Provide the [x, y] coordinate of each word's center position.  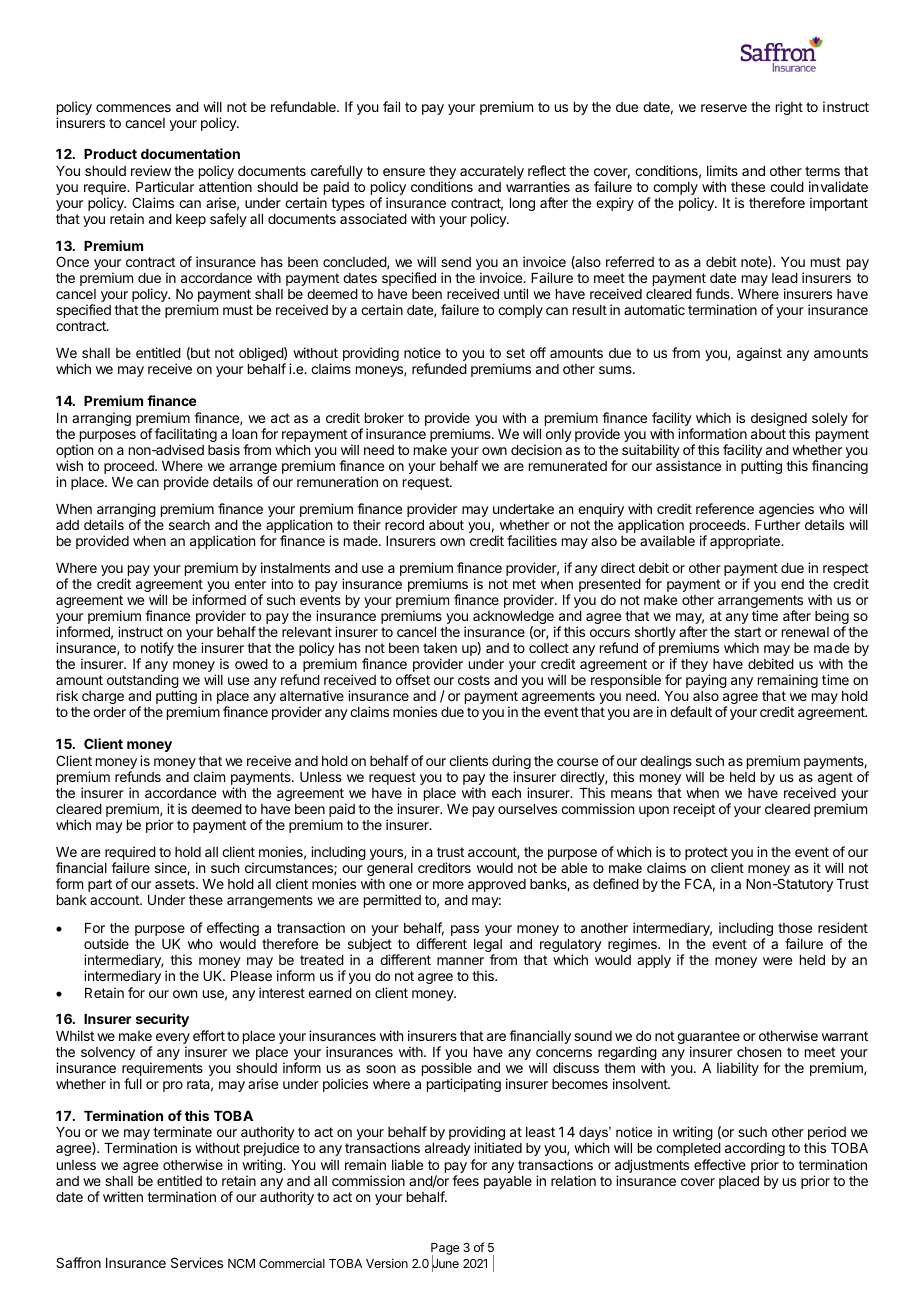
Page [445, 1250]
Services [197, 1262]
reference [725, 508]
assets [176, 884]
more [448, 885]
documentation [190, 153]
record [404, 525]
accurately [492, 172]
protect [706, 855]
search [189, 525]
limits [722, 170]
